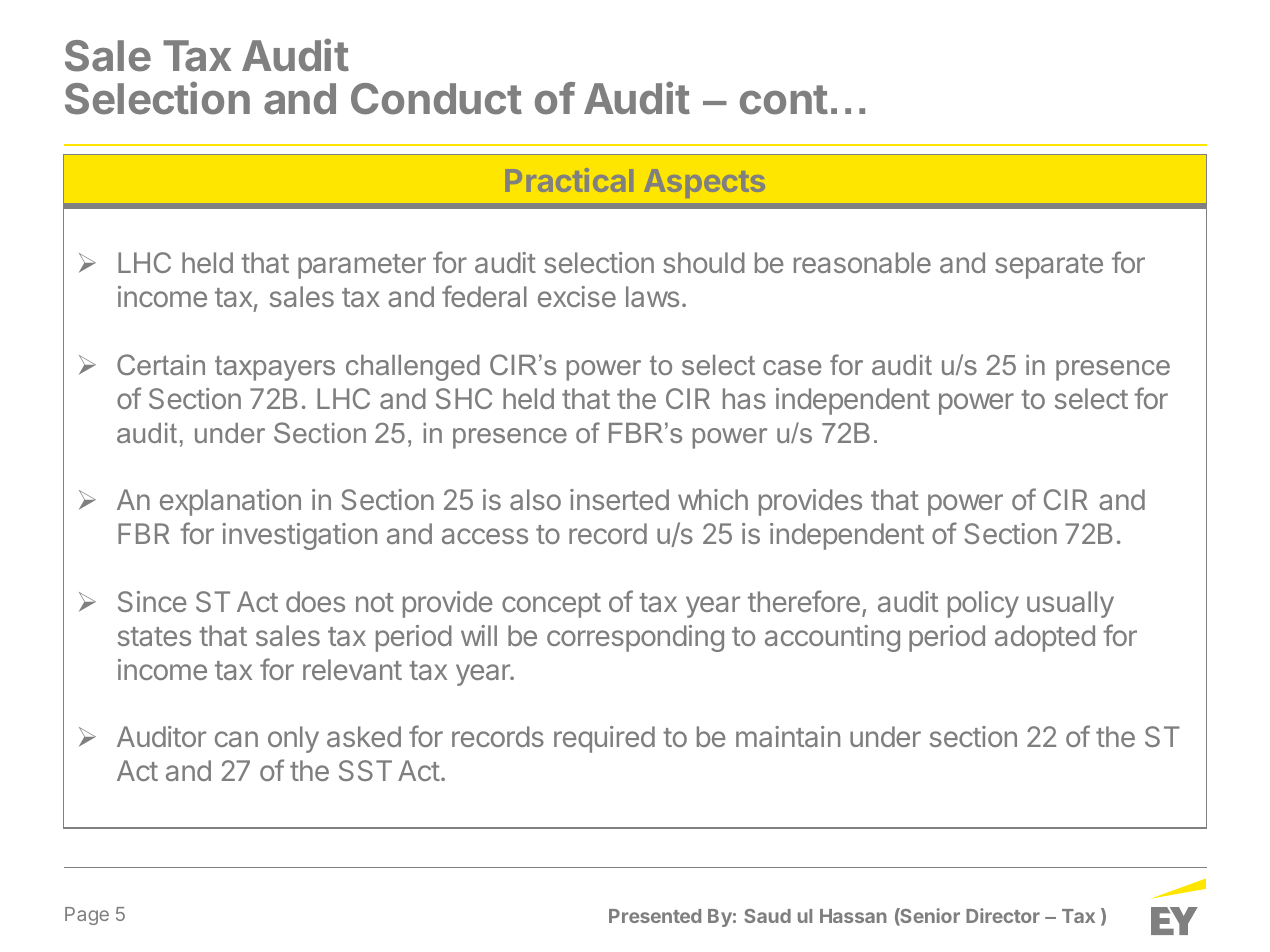 This screenshot has height=952, width=1270. What do you see at coordinates (983, 604) in the screenshot?
I see `policy` at bounding box center [983, 604].
